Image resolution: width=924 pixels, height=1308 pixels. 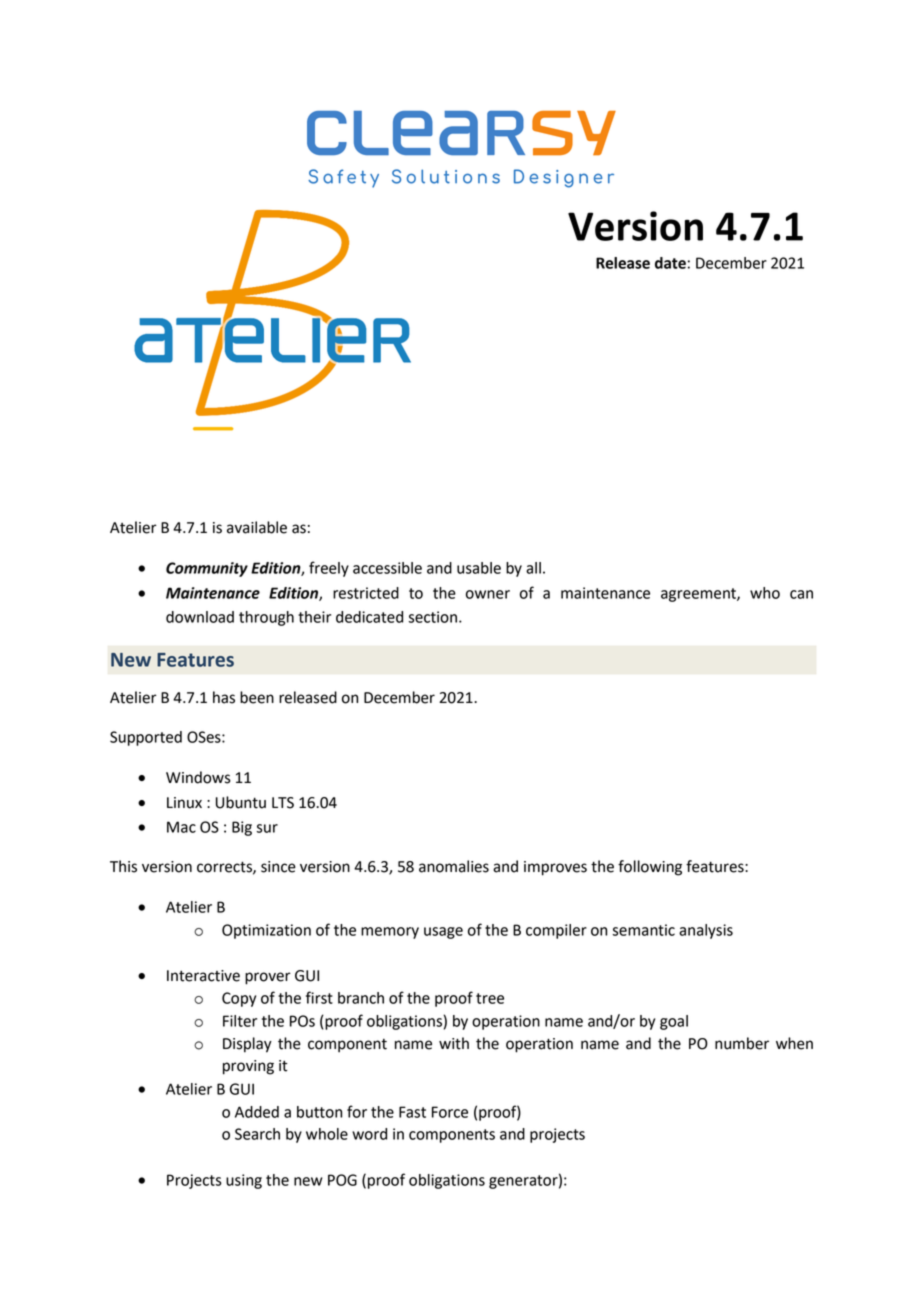 What do you see at coordinates (801, 594) in the page?
I see `can` at bounding box center [801, 594].
